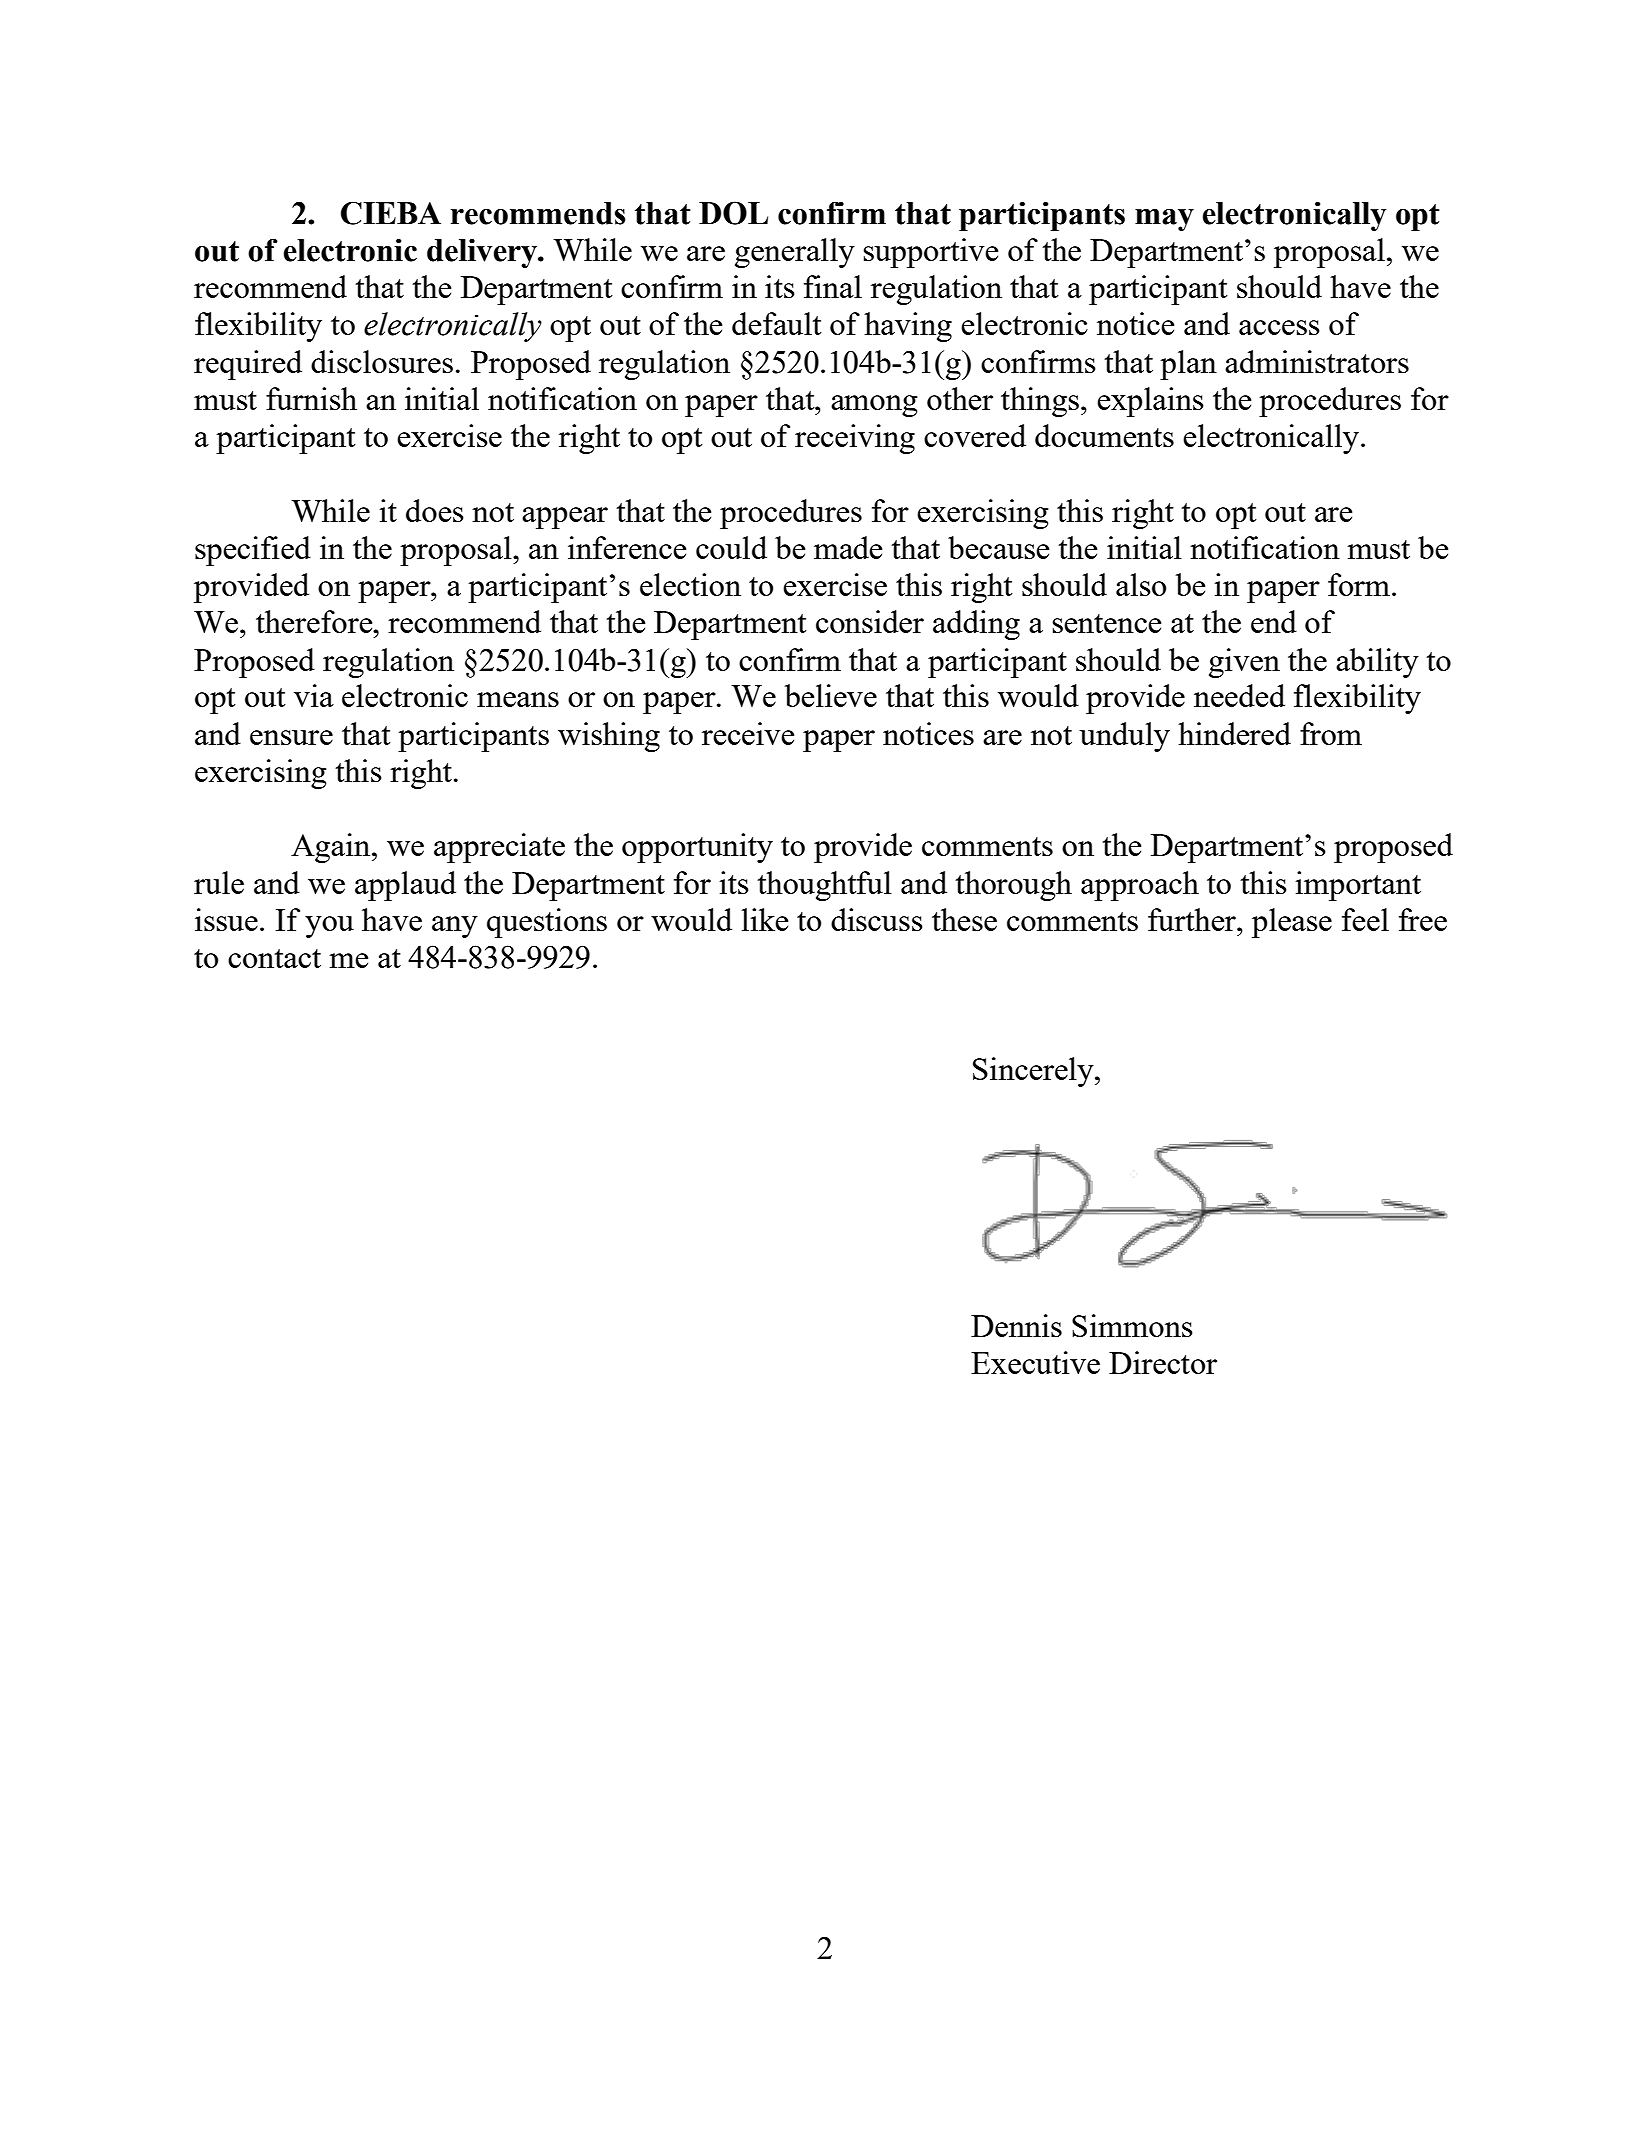 The image size is (1651, 2136). I want to click on may, so click(1164, 220).
